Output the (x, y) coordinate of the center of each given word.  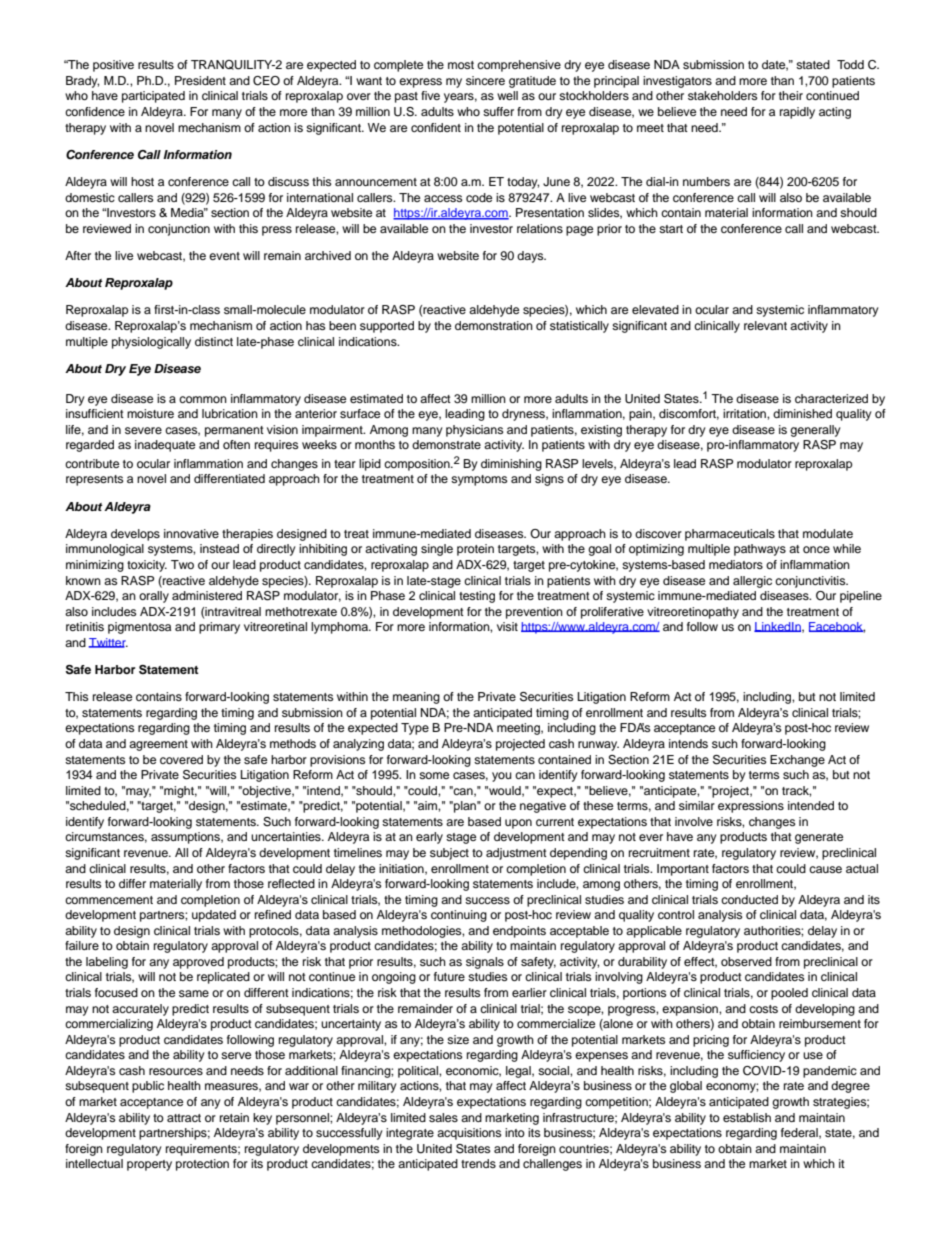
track (796, 791)
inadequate (165, 446)
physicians (474, 431)
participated (153, 97)
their (791, 95)
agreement (158, 745)
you (502, 777)
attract (184, 1118)
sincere (485, 80)
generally (815, 431)
